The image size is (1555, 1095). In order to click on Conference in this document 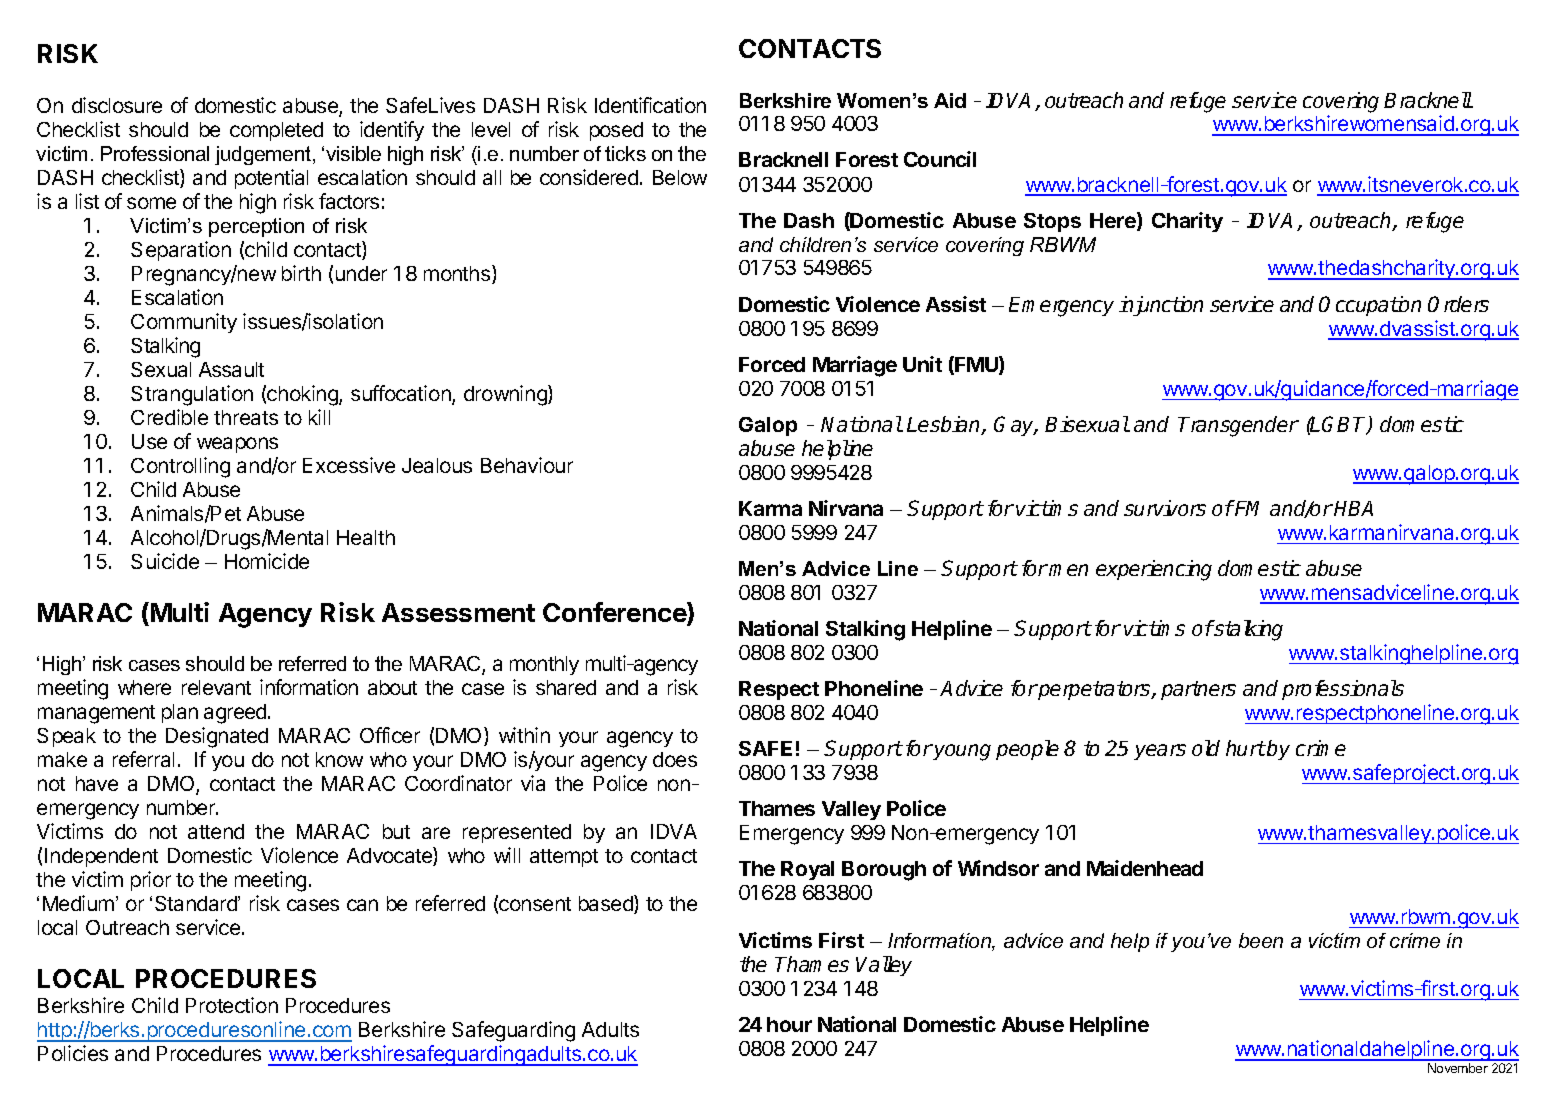, I will do `click(615, 613)`.
